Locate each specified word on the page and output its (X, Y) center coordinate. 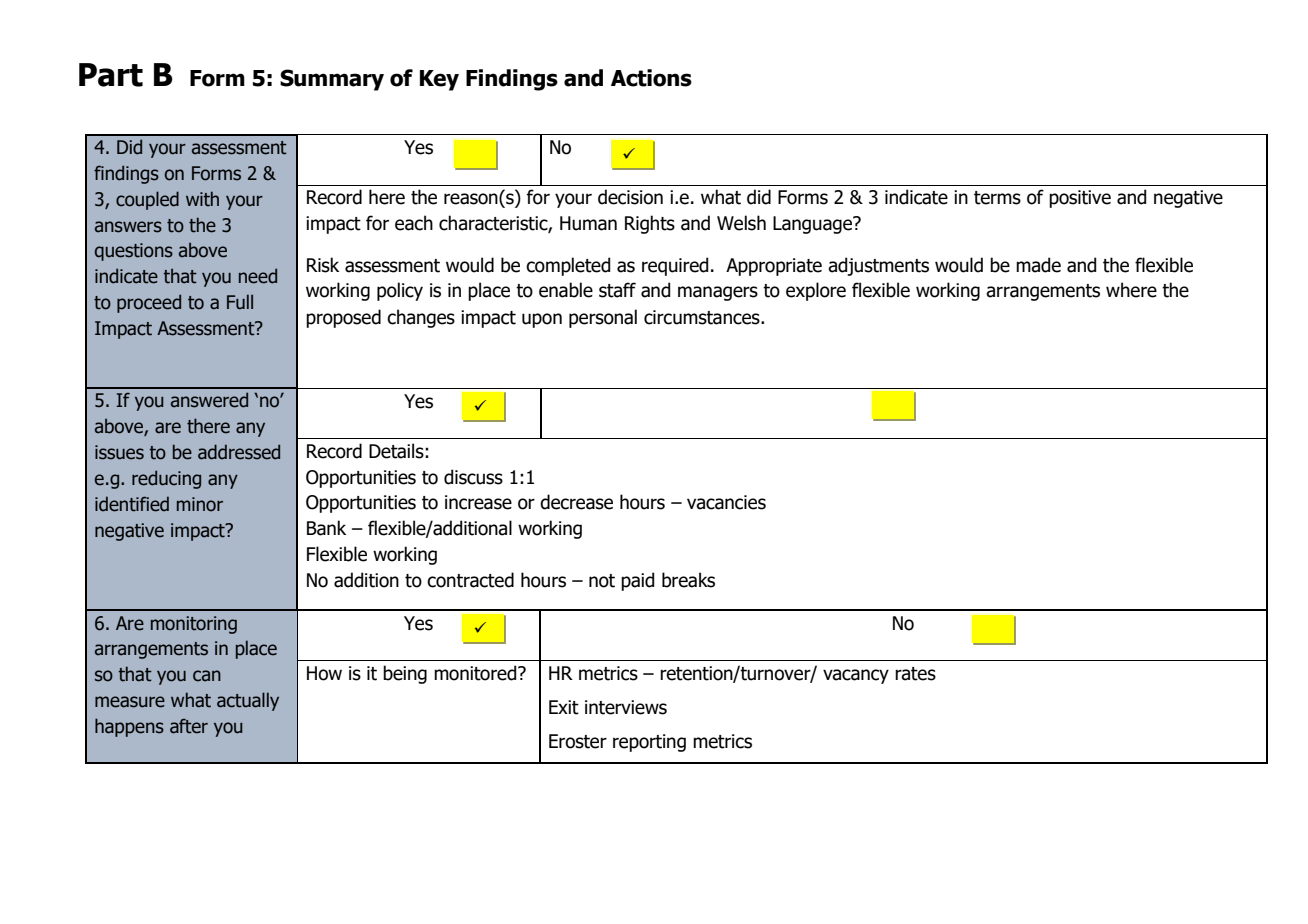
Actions (651, 78)
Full (240, 302)
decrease (576, 502)
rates (915, 674)
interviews (626, 707)
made (1038, 265)
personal (603, 318)
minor (200, 504)
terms (997, 198)
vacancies (726, 502)
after (189, 726)
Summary (332, 80)
